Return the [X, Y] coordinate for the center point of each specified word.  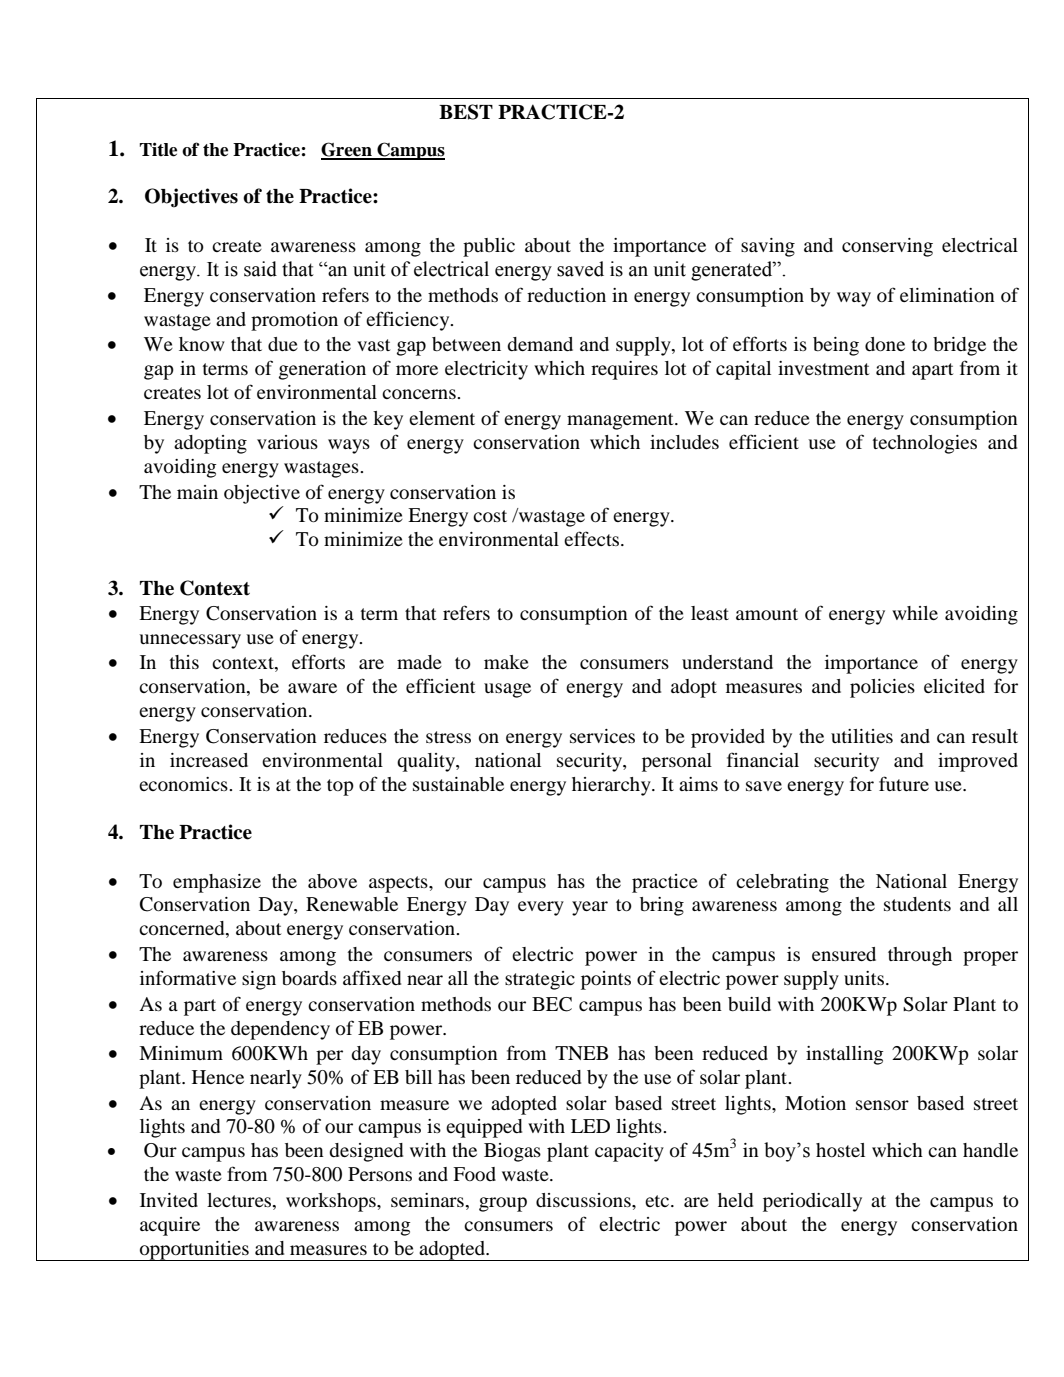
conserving [887, 247]
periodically [812, 1202]
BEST [466, 112]
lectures [240, 1201]
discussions [584, 1200]
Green [347, 150]
